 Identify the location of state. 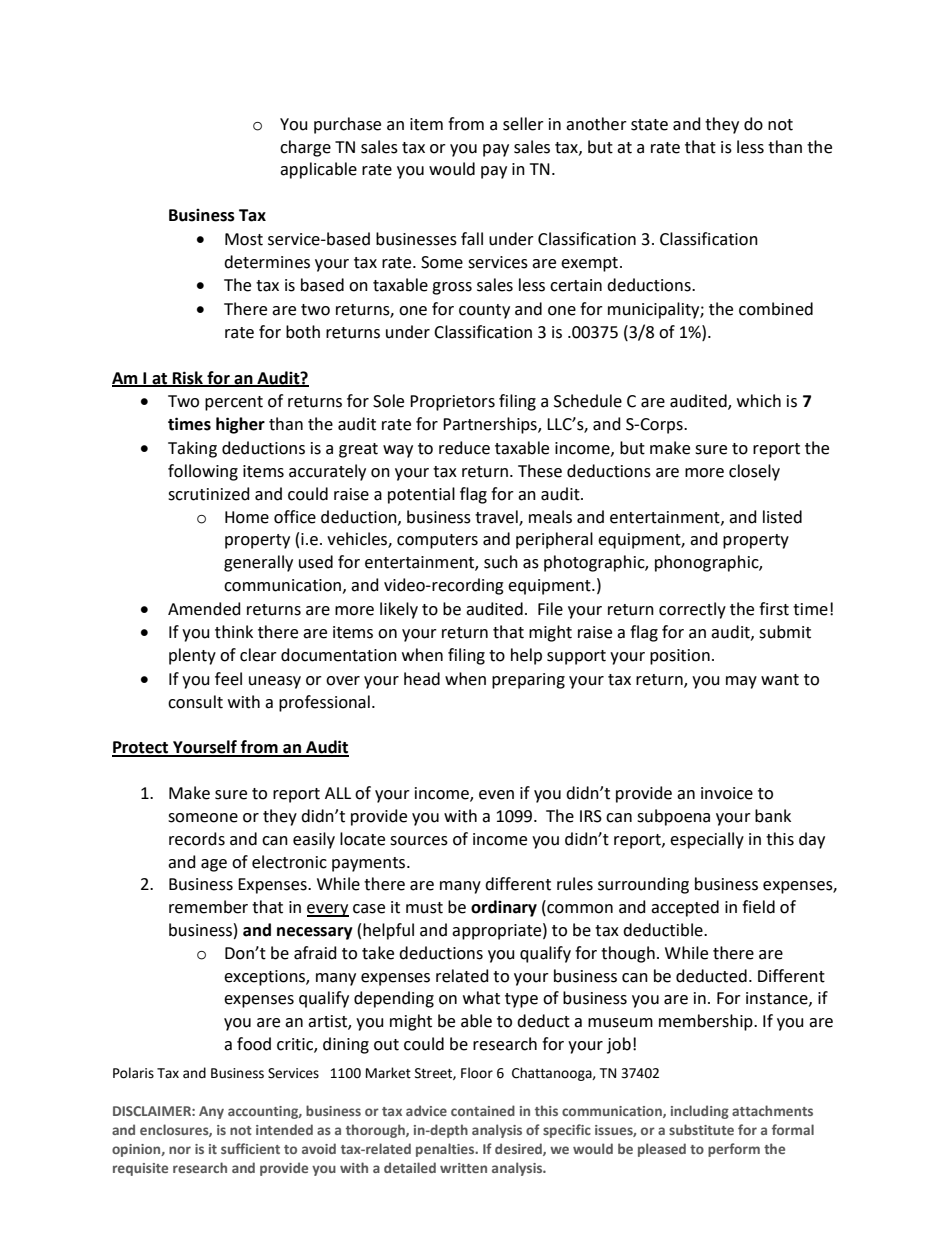
(649, 125).
